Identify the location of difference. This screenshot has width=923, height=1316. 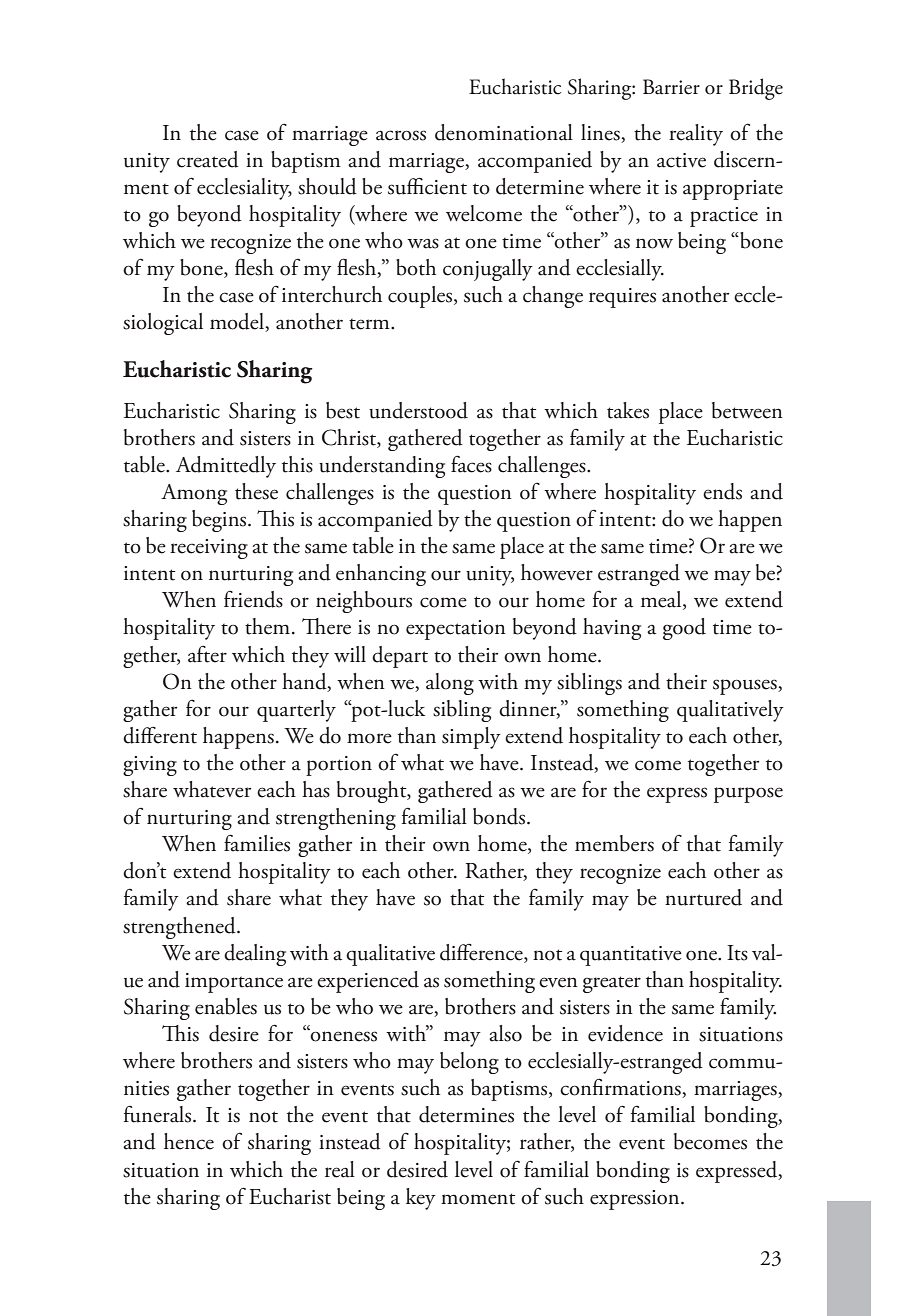
(482, 953).
